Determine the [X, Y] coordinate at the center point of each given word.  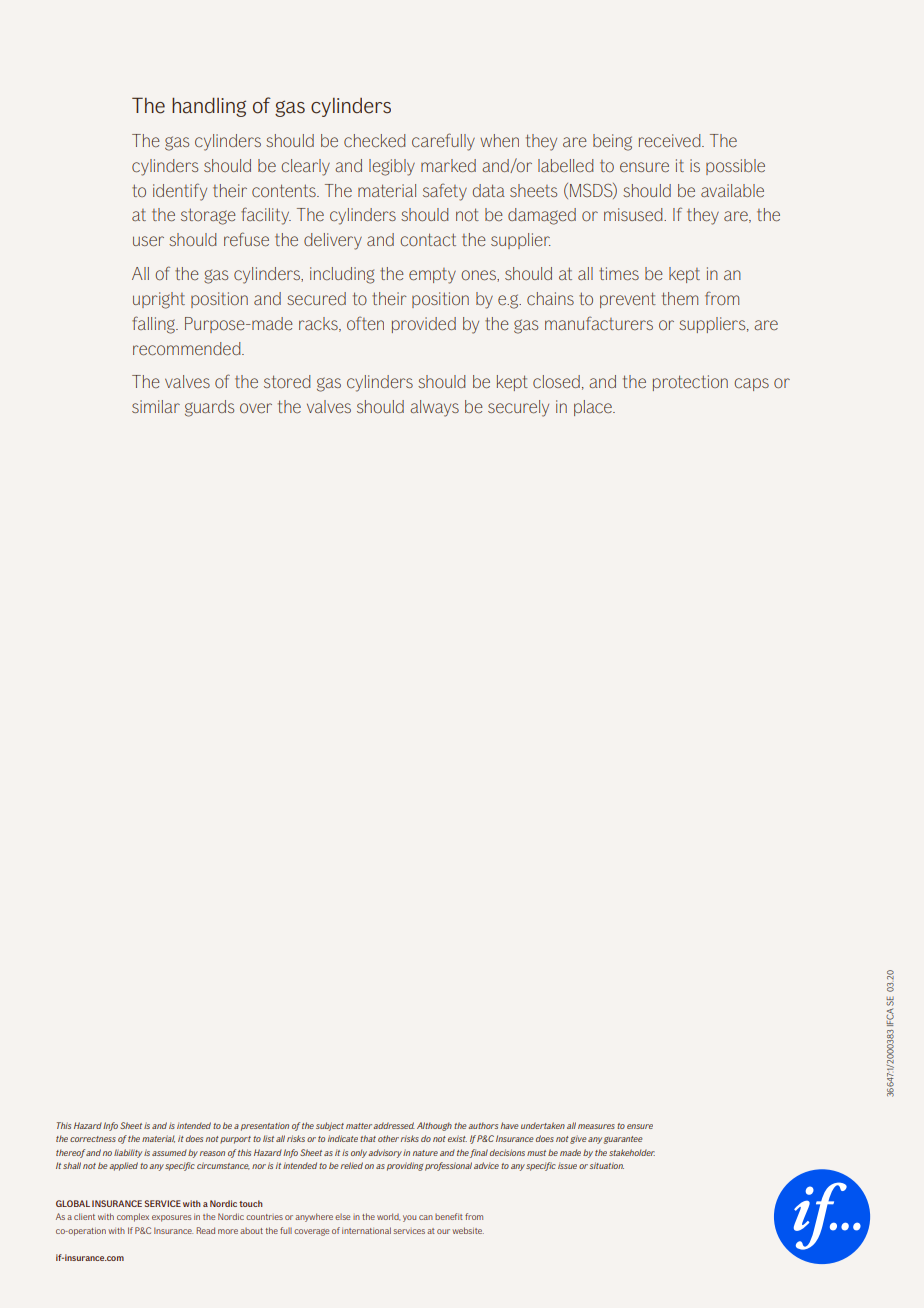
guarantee [623, 1140]
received [671, 140]
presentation [265, 1126]
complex [133, 1217]
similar [156, 406]
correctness [93, 1139]
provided [424, 325]
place [594, 408]
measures [596, 1126]
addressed [394, 1125]
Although [434, 1126]
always [434, 408]
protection [690, 383]
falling [154, 325]
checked [375, 140]
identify [180, 192]
